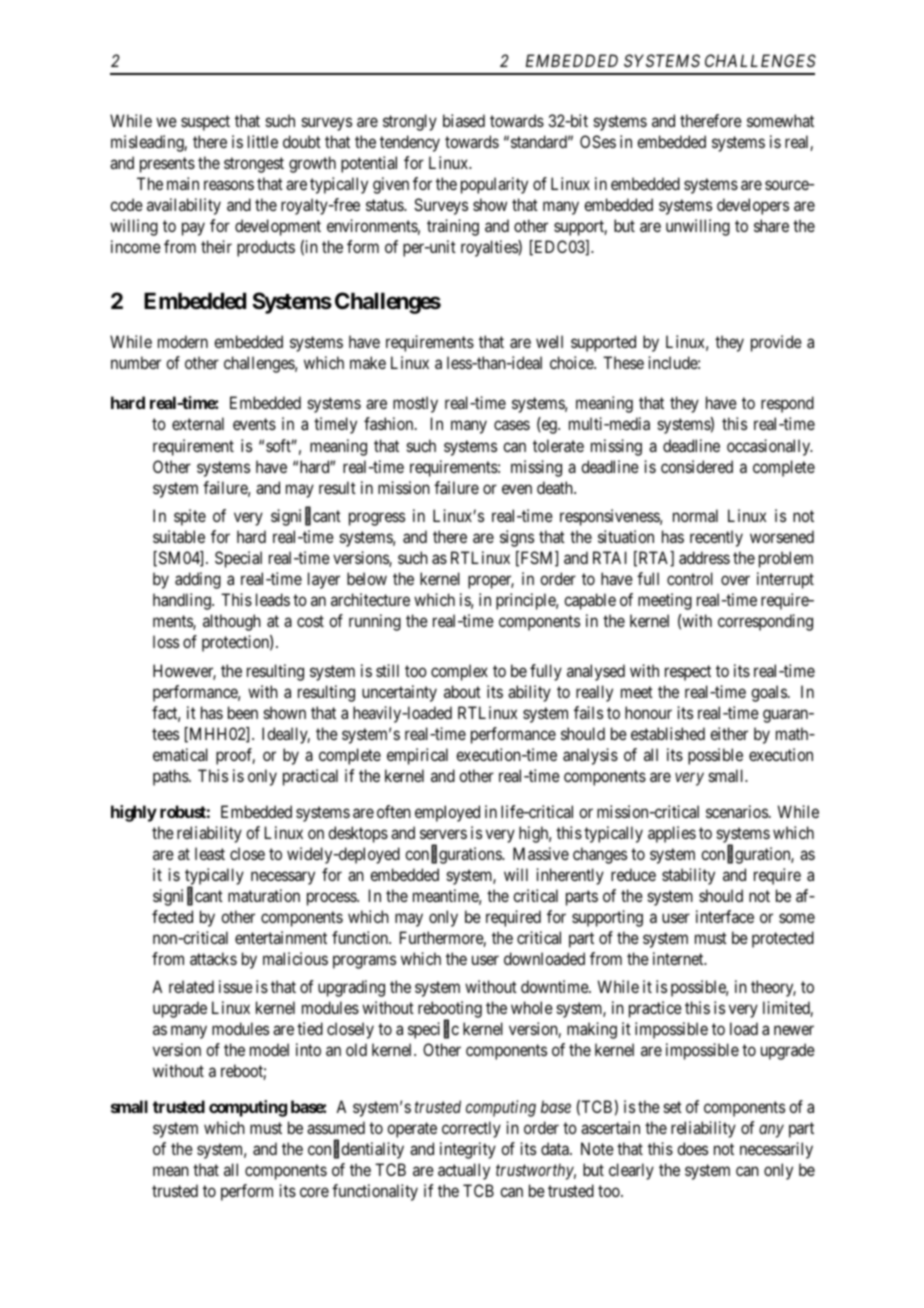 Image resolution: width=924 pixels, height=1308 pixels. I want to click on biased, so click(464, 120).
